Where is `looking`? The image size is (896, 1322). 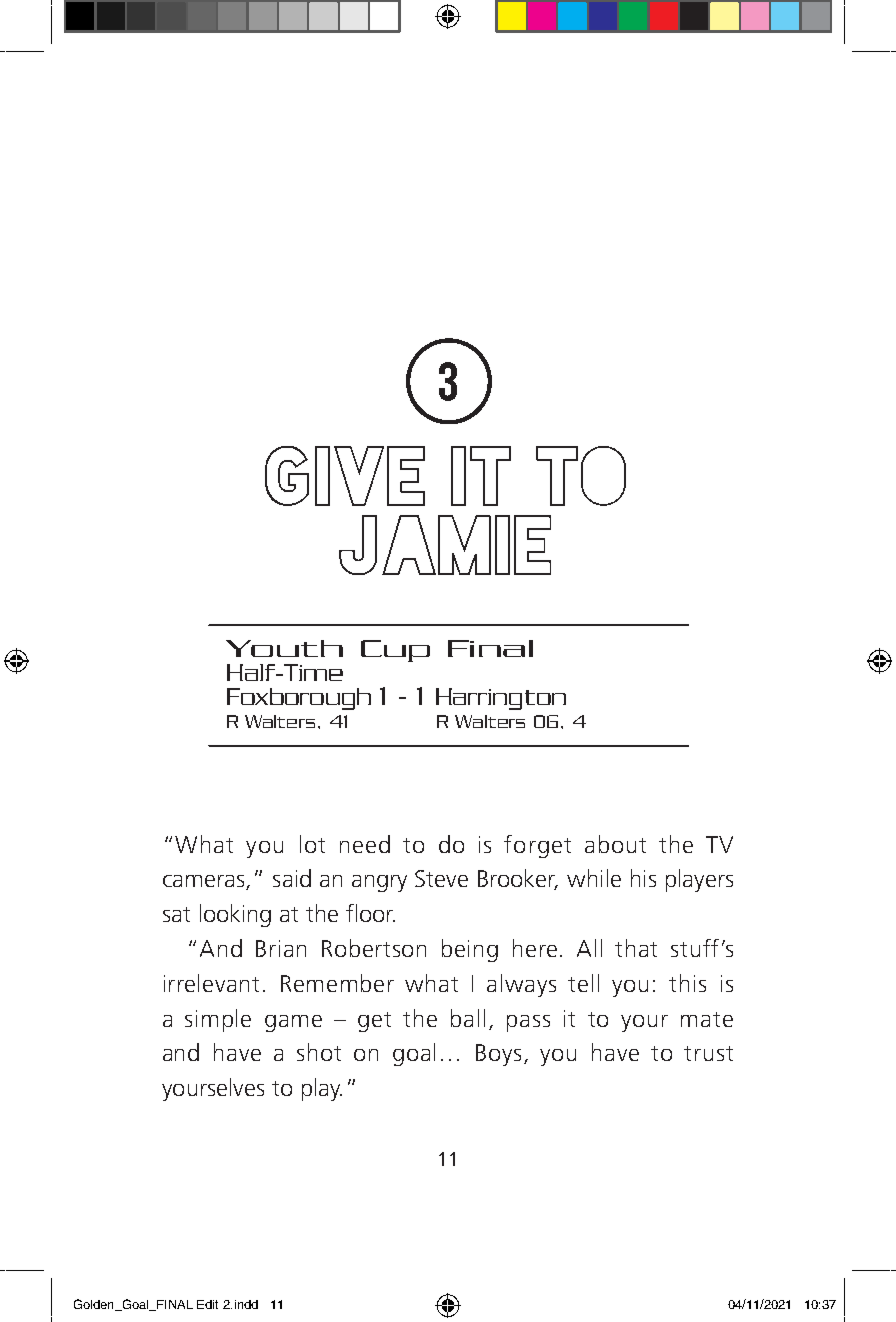 looking is located at coordinates (235, 915).
